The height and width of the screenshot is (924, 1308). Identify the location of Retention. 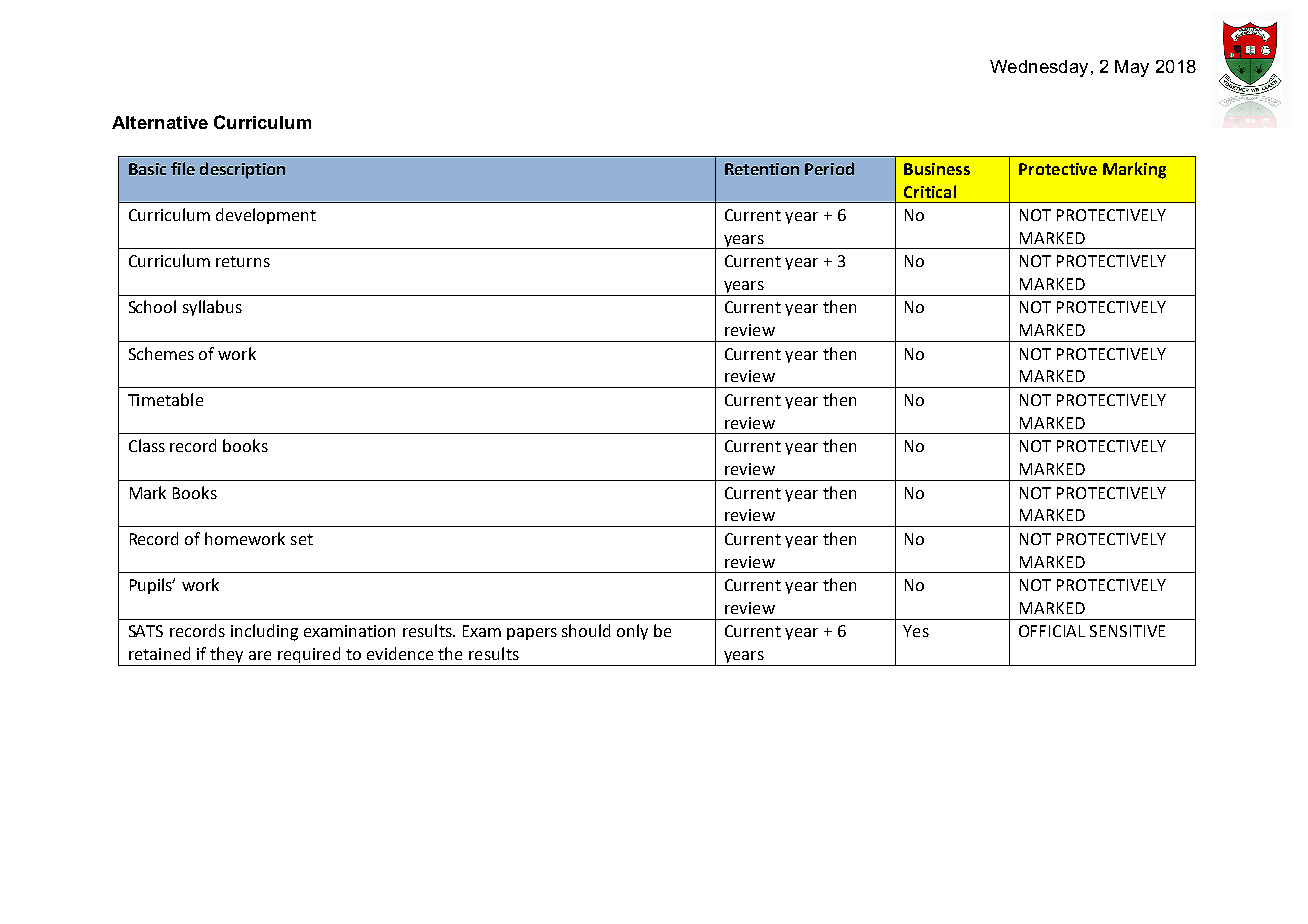
(762, 169).
